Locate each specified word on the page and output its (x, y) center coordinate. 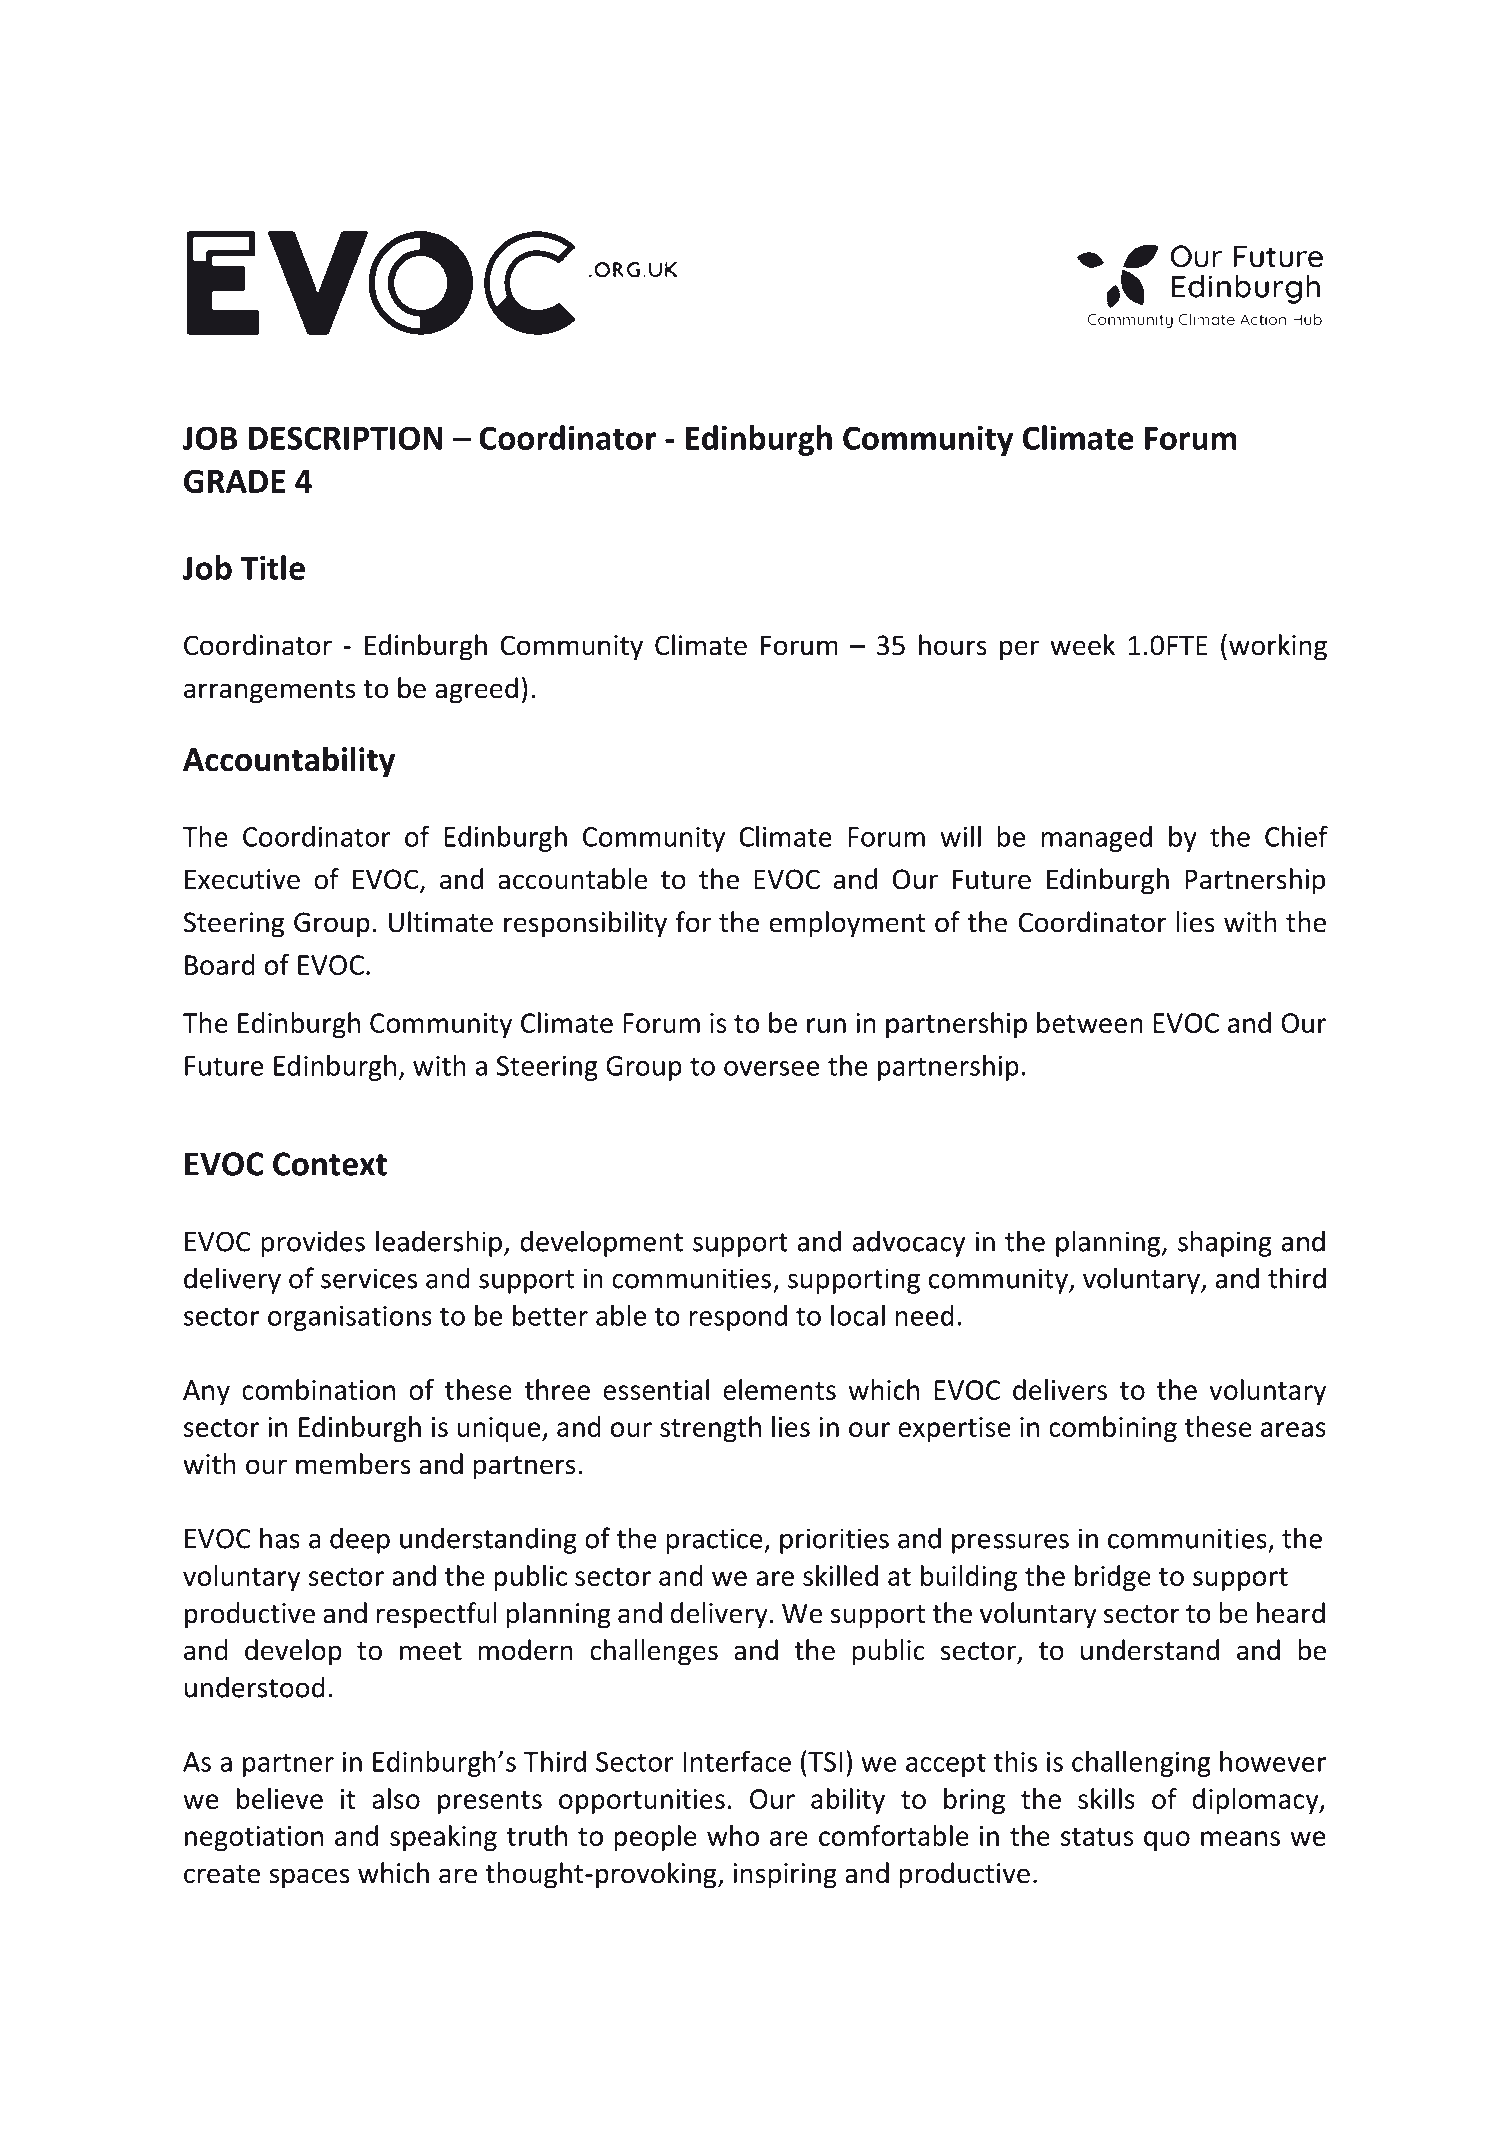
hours (953, 645)
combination (318, 1389)
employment (847, 924)
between (1090, 1022)
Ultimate (441, 922)
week (1082, 645)
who (733, 1835)
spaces (309, 1878)
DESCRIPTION (346, 438)
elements (779, 1389)
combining (1113, 1429)
